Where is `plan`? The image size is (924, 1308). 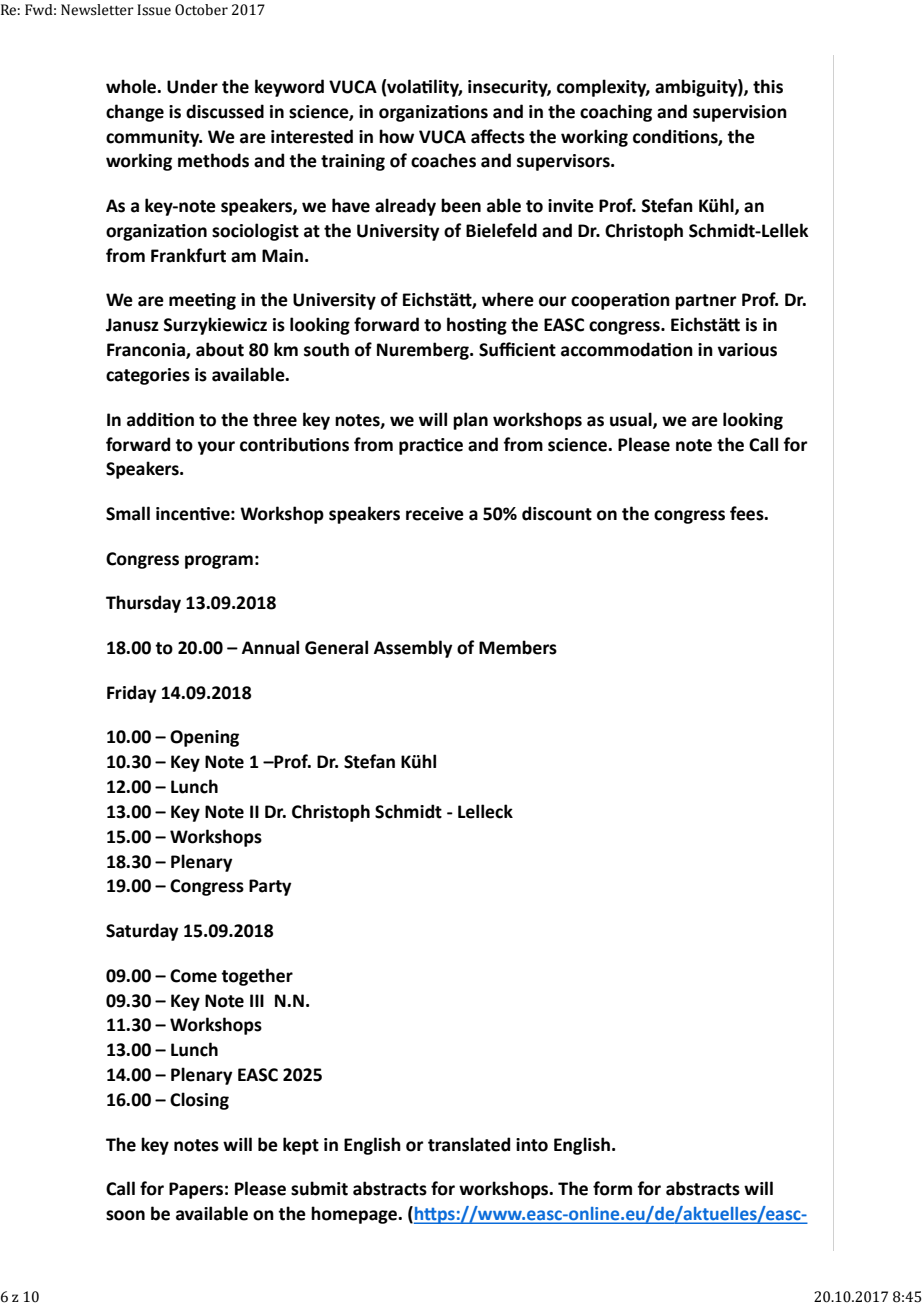
plan is located at coordinates (470, 421).
